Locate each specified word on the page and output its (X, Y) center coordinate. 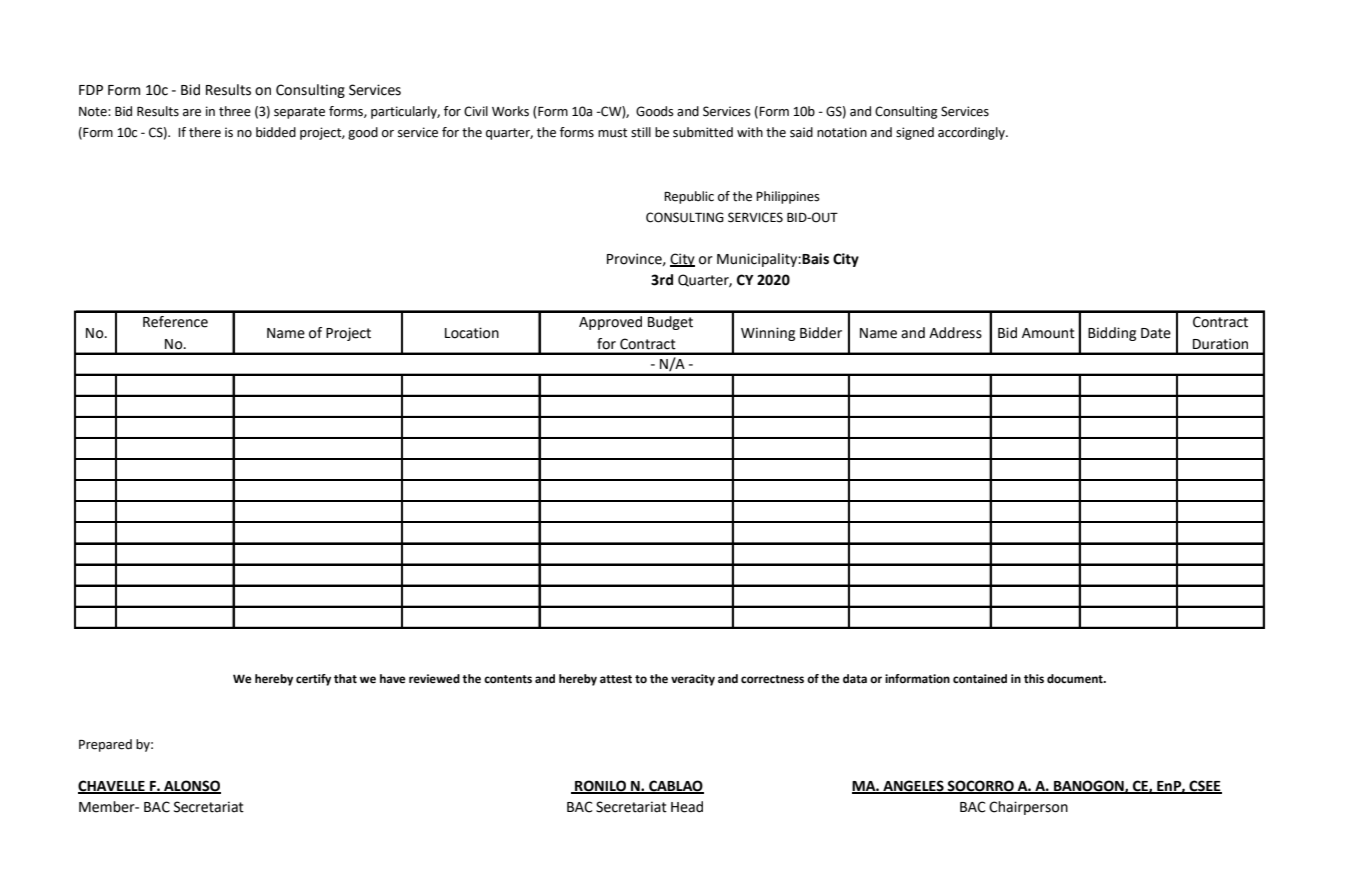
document (1076, 679)
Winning (768, 334)
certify (313, 680)
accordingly (972, 133)
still (641, 132)
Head (687, 807)
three (235, 111)
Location (472, 333)
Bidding (1112, 334)
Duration (1220, 344)
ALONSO (191, 787)
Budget (670, 323)
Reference (175, 322)
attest (616, 679)
